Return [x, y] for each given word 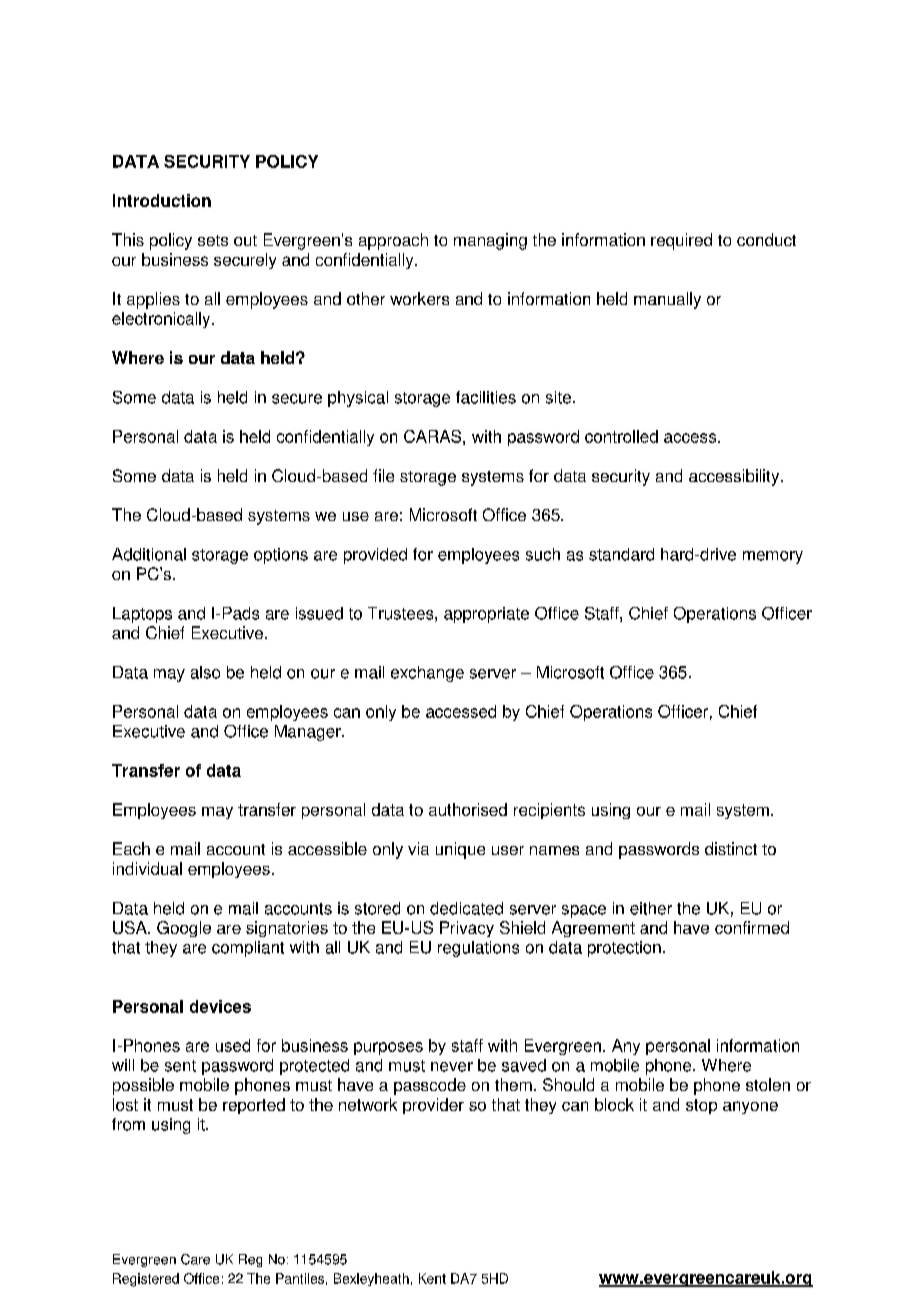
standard [621, 554]
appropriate [486, 615]
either [651, 908]
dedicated [466, 908]
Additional [149, 554]
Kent [432, 1278]
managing [490, 241]
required [681, 241]
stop [701, 1106]
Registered [146, 1280]
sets [213, 240]
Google [184, 929]
